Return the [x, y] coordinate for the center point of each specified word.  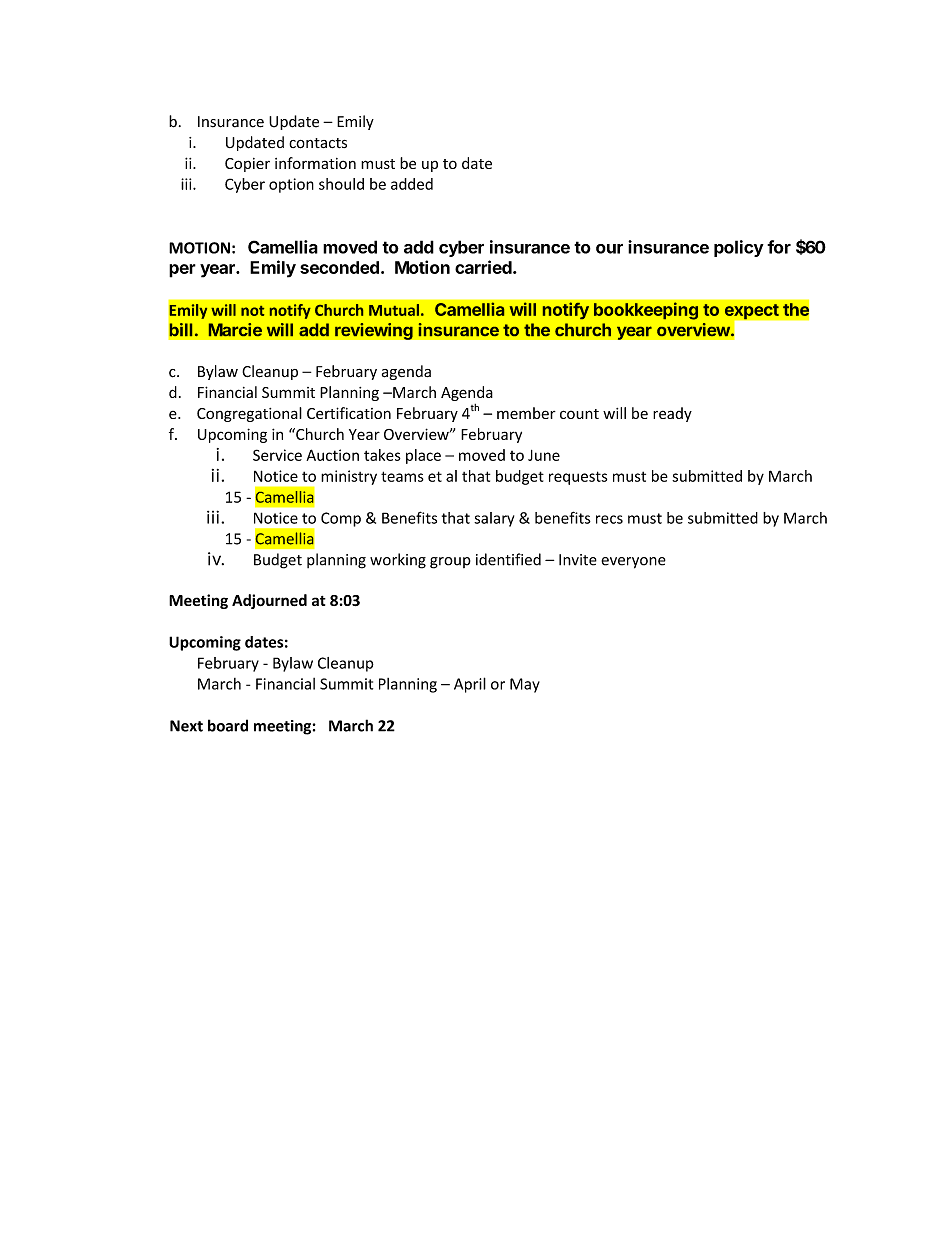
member [526, 413]
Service [277, 455]
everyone [633, 563]
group [450, 563]
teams [402, 476]
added [412, 184]
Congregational [249, 414]
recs [609, 519]
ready [672, 414]
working [398, 561]
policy [739, 248]
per [182, 271]
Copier [247, 165]
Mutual [394, 310]
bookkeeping [646, 311]
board [228, 725]
